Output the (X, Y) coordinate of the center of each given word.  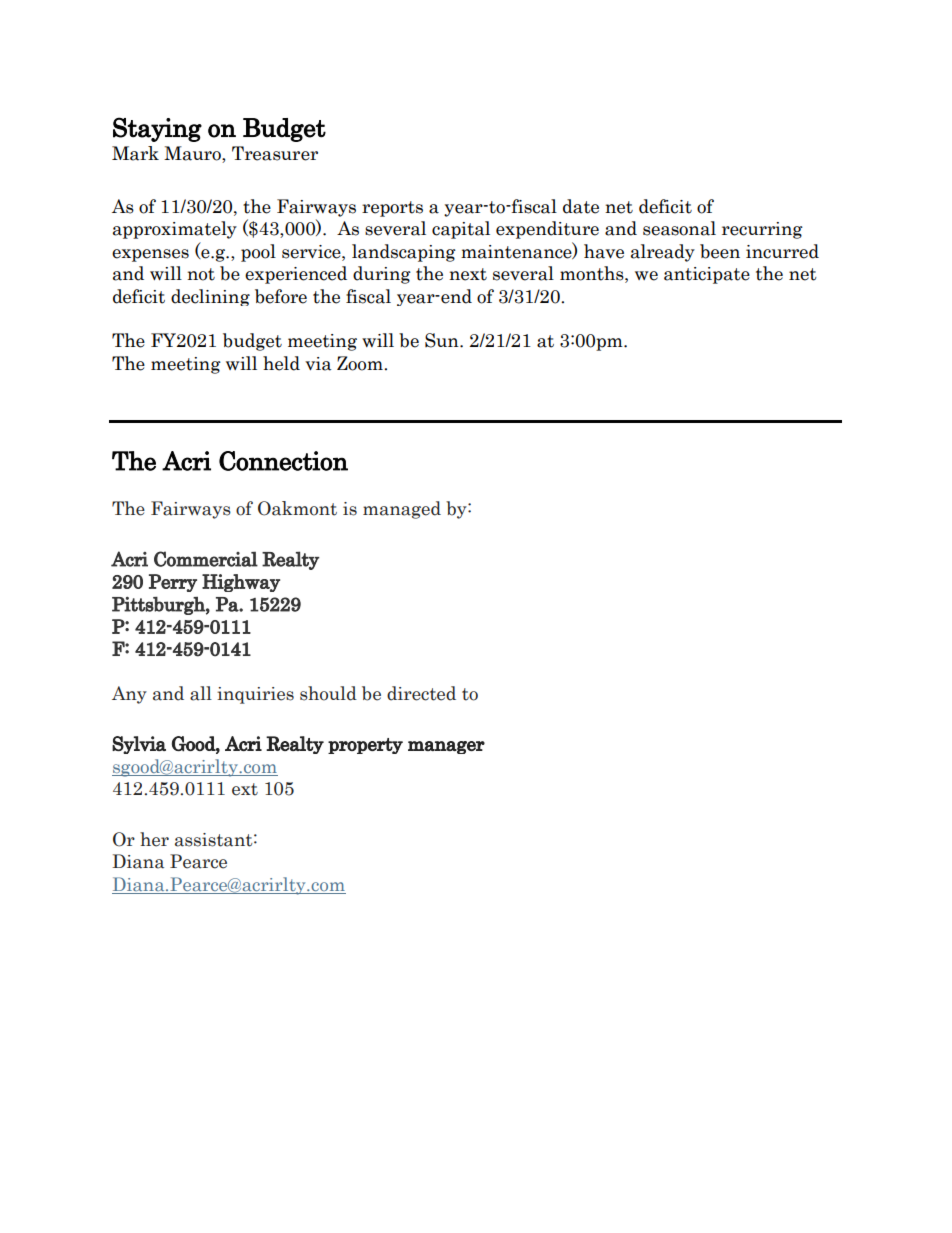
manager (446, 747)
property (365, 746)
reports (392, 209)
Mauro (193, 154)
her (154, 839)
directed (421, 693)
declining (210, 297)
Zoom (361, 363)
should (328, 693)
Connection (283, 461)
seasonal (679, 228)
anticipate (707, 275)
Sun (443, 340)
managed (402, 510)
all (201, 693)
